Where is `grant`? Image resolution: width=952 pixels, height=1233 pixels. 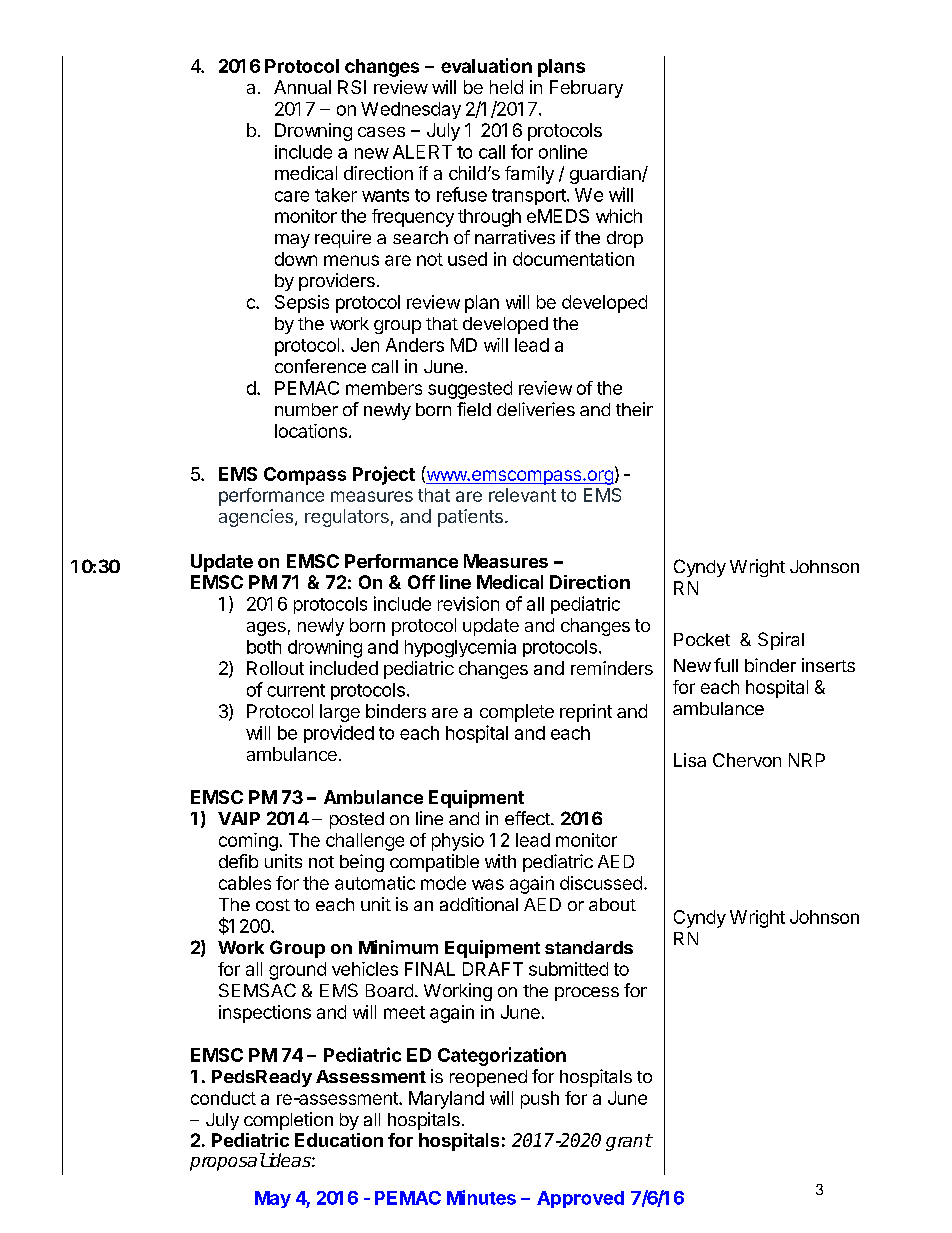
grant is located at coordinates (629, 1142).
